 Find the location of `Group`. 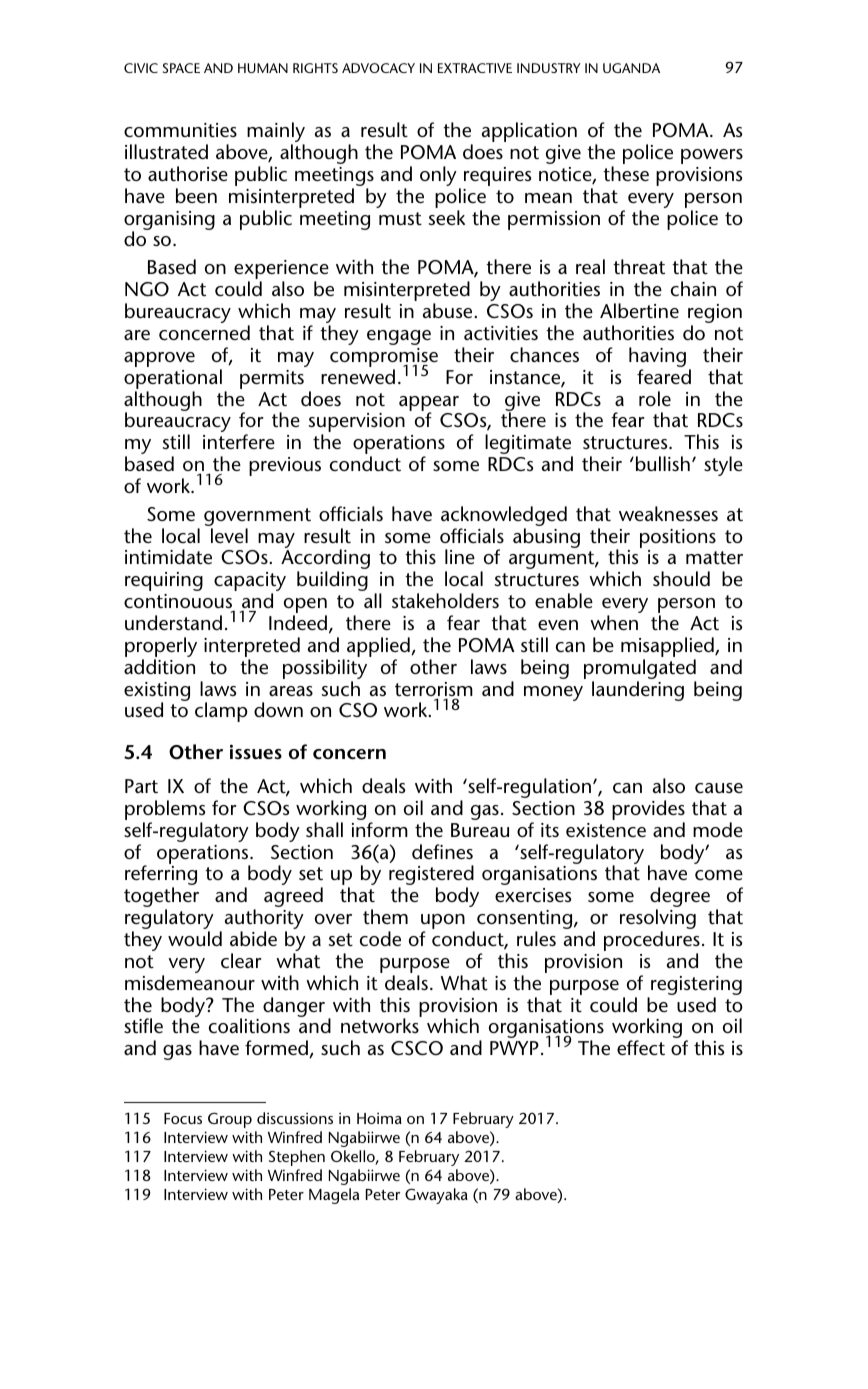

Group is located at coordinates (230, 1120).
